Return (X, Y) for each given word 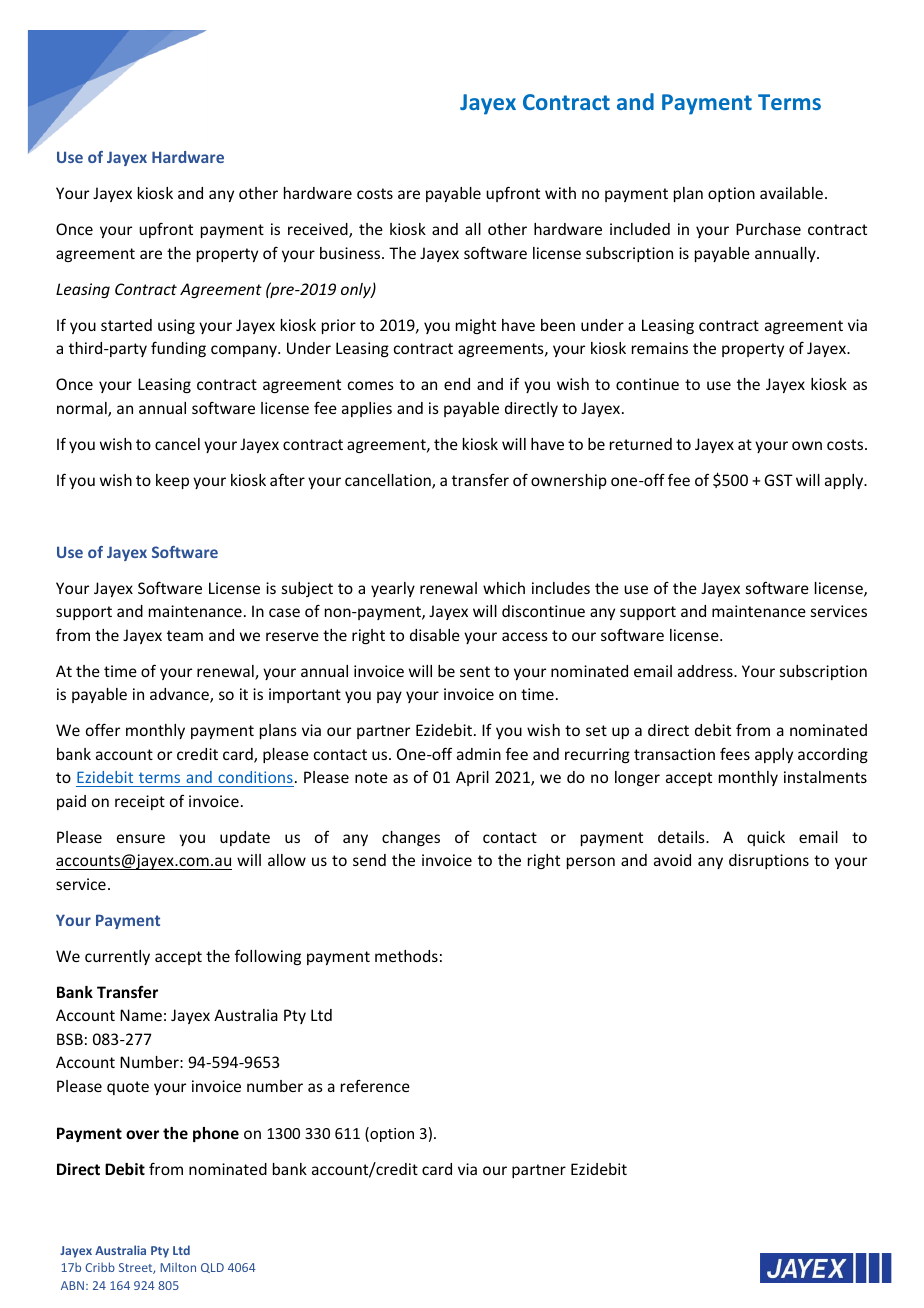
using (176, 326)
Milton (178, 1267)
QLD (212, 1268)
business (351, 253)
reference (375, 1086)
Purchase (768, 229)
